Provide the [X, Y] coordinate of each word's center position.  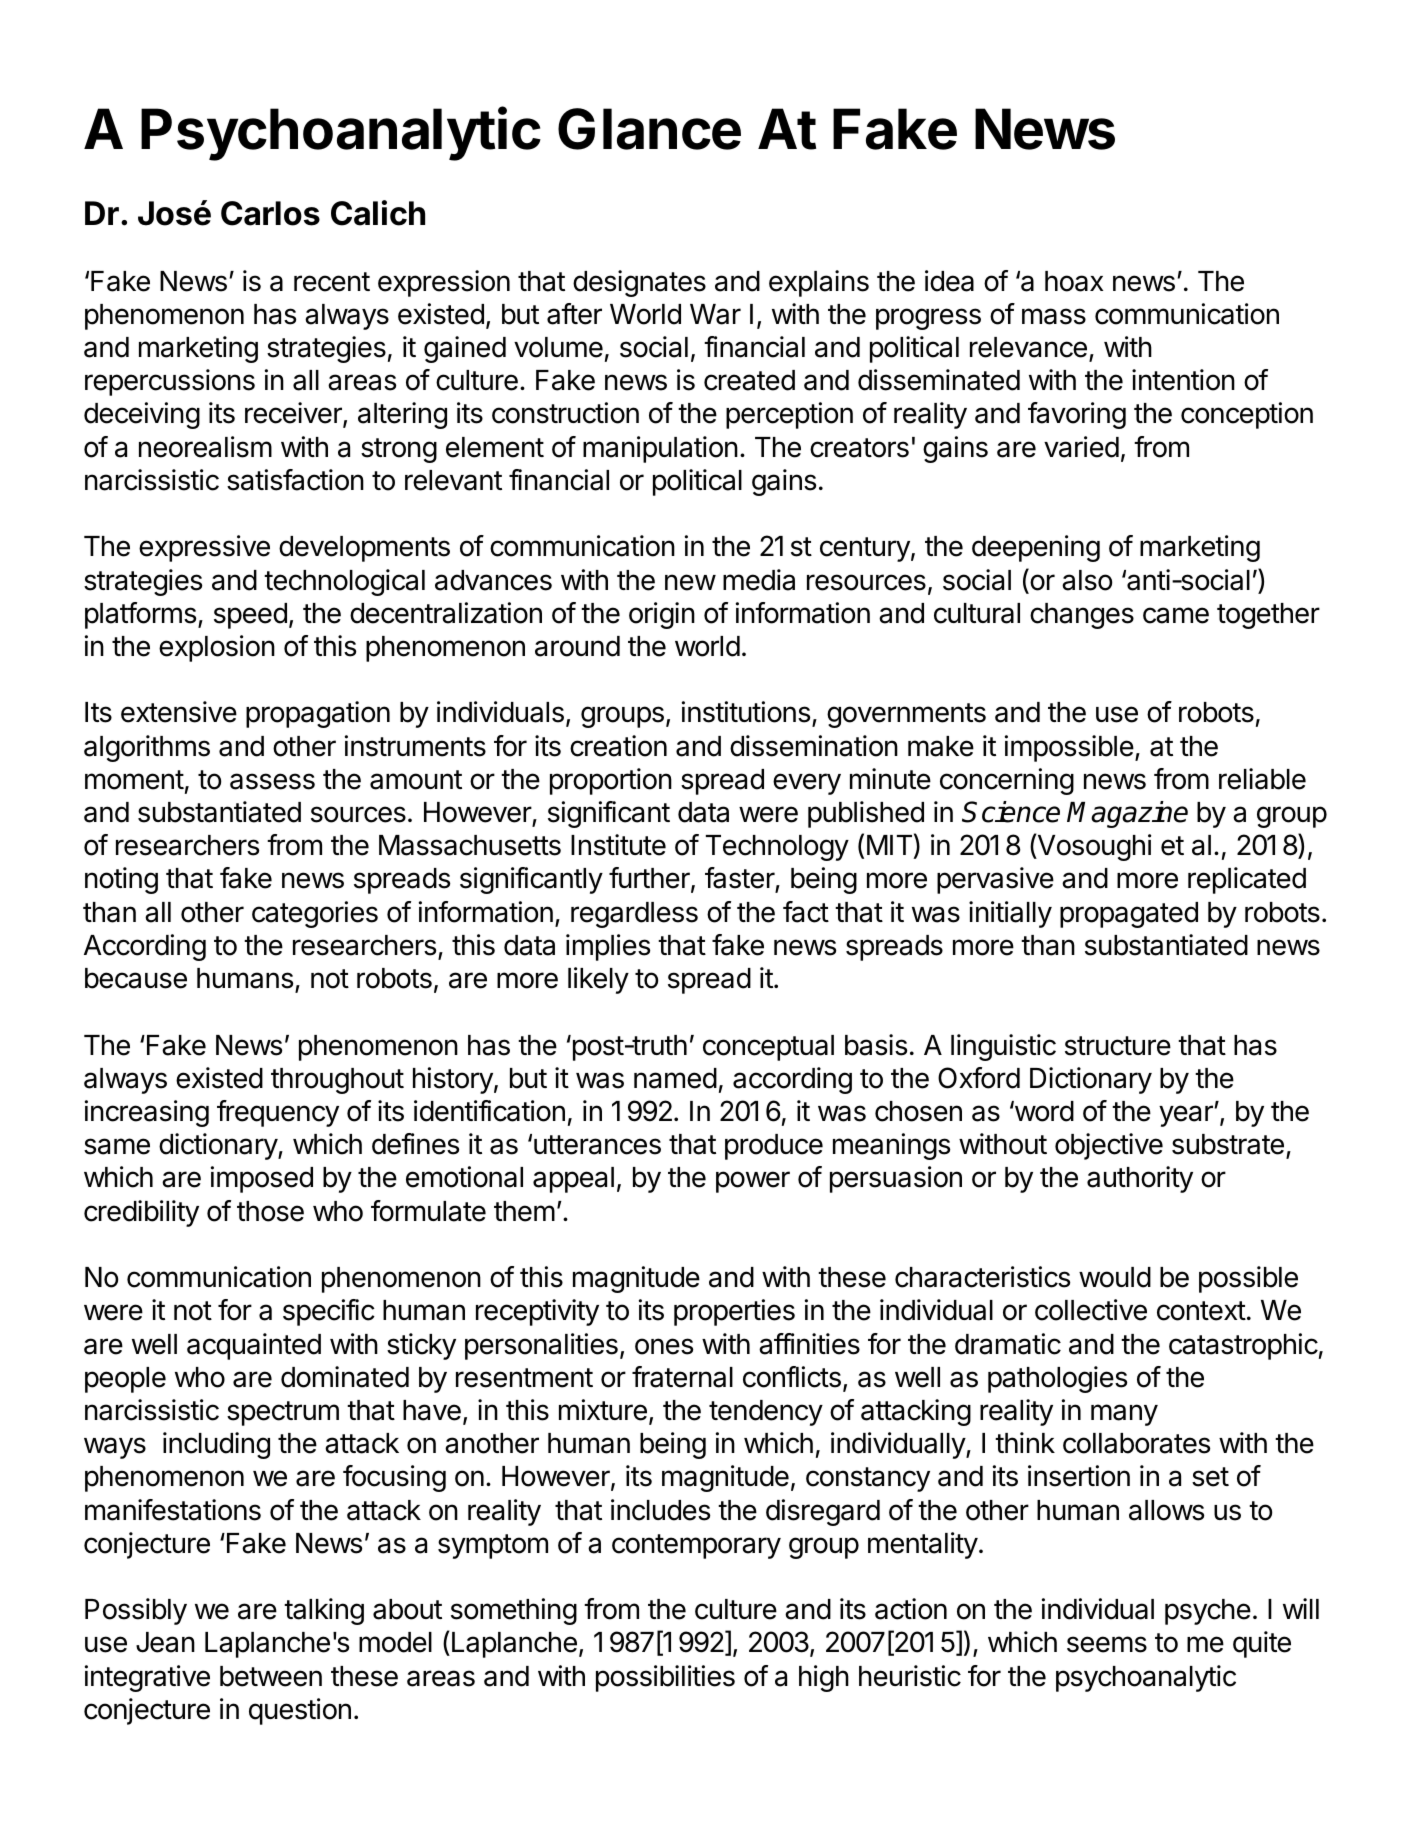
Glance [649, 129]
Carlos [270, 213]
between [271, 1676]
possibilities [665, 1678]
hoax [1074, 281]
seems [1107, 1644]
